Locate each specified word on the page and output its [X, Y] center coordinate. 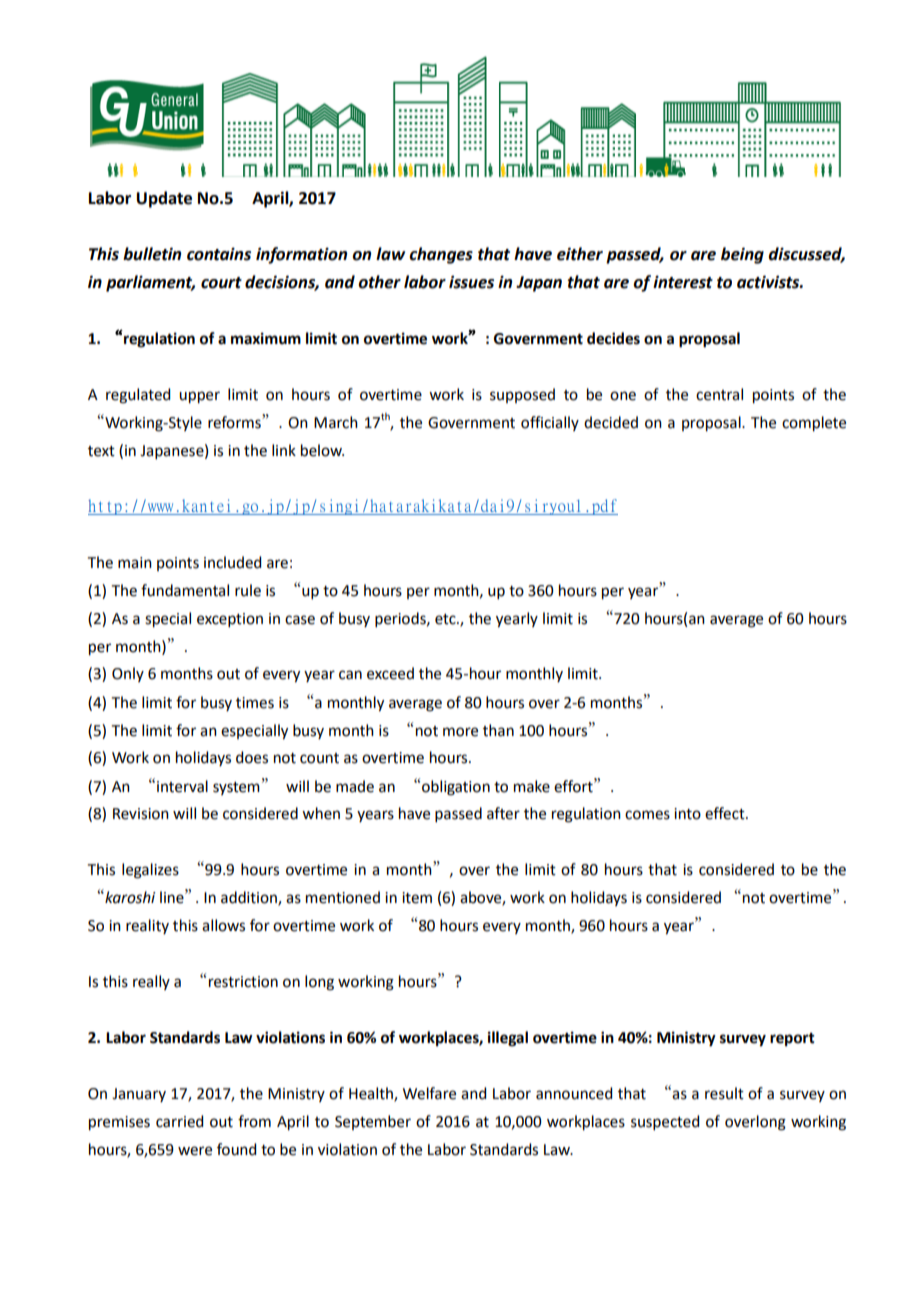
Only [128, 674]
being [742, 255]
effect [726, 813]
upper [199, 397]
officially [550, 423]
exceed [390, 673]
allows [223, 925]
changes [441, 255]
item [417, 898]
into [687, 814]
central [719, 394]
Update [164, 199]
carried [179, 1121]
